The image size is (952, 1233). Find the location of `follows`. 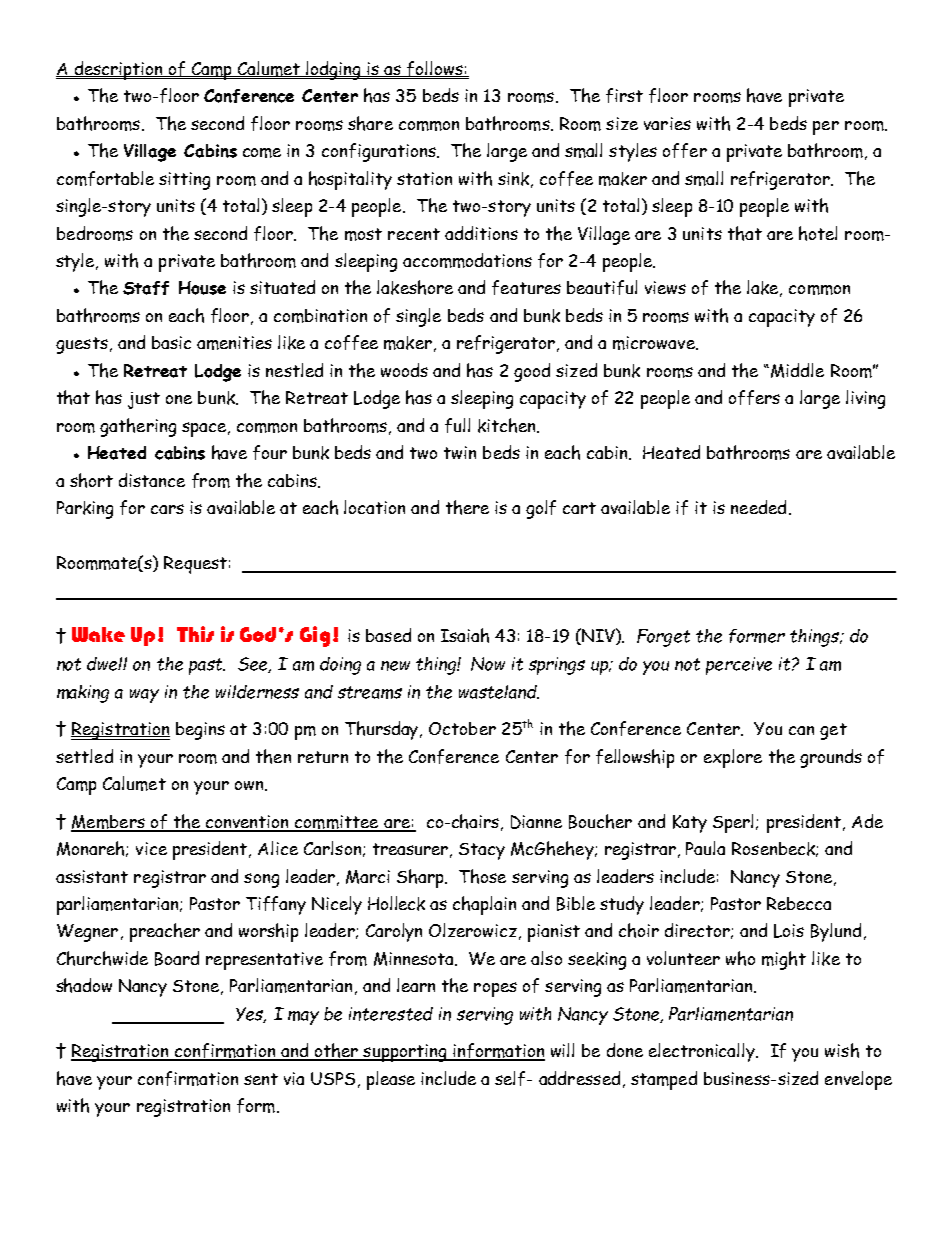

follows is located at coordinates (435, 70).
